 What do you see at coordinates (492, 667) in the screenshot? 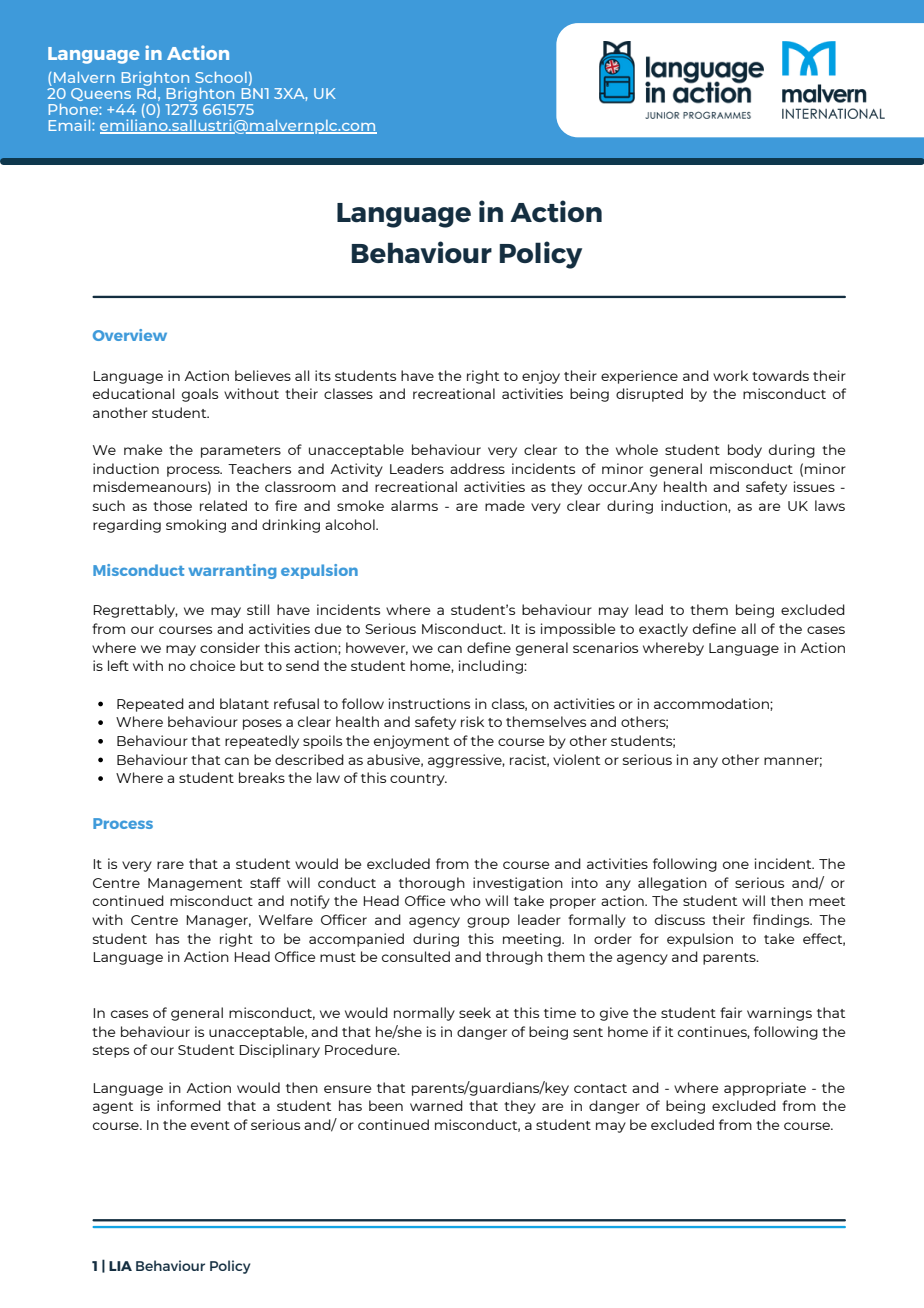
I see `including` at bounding box center [492, 667].
